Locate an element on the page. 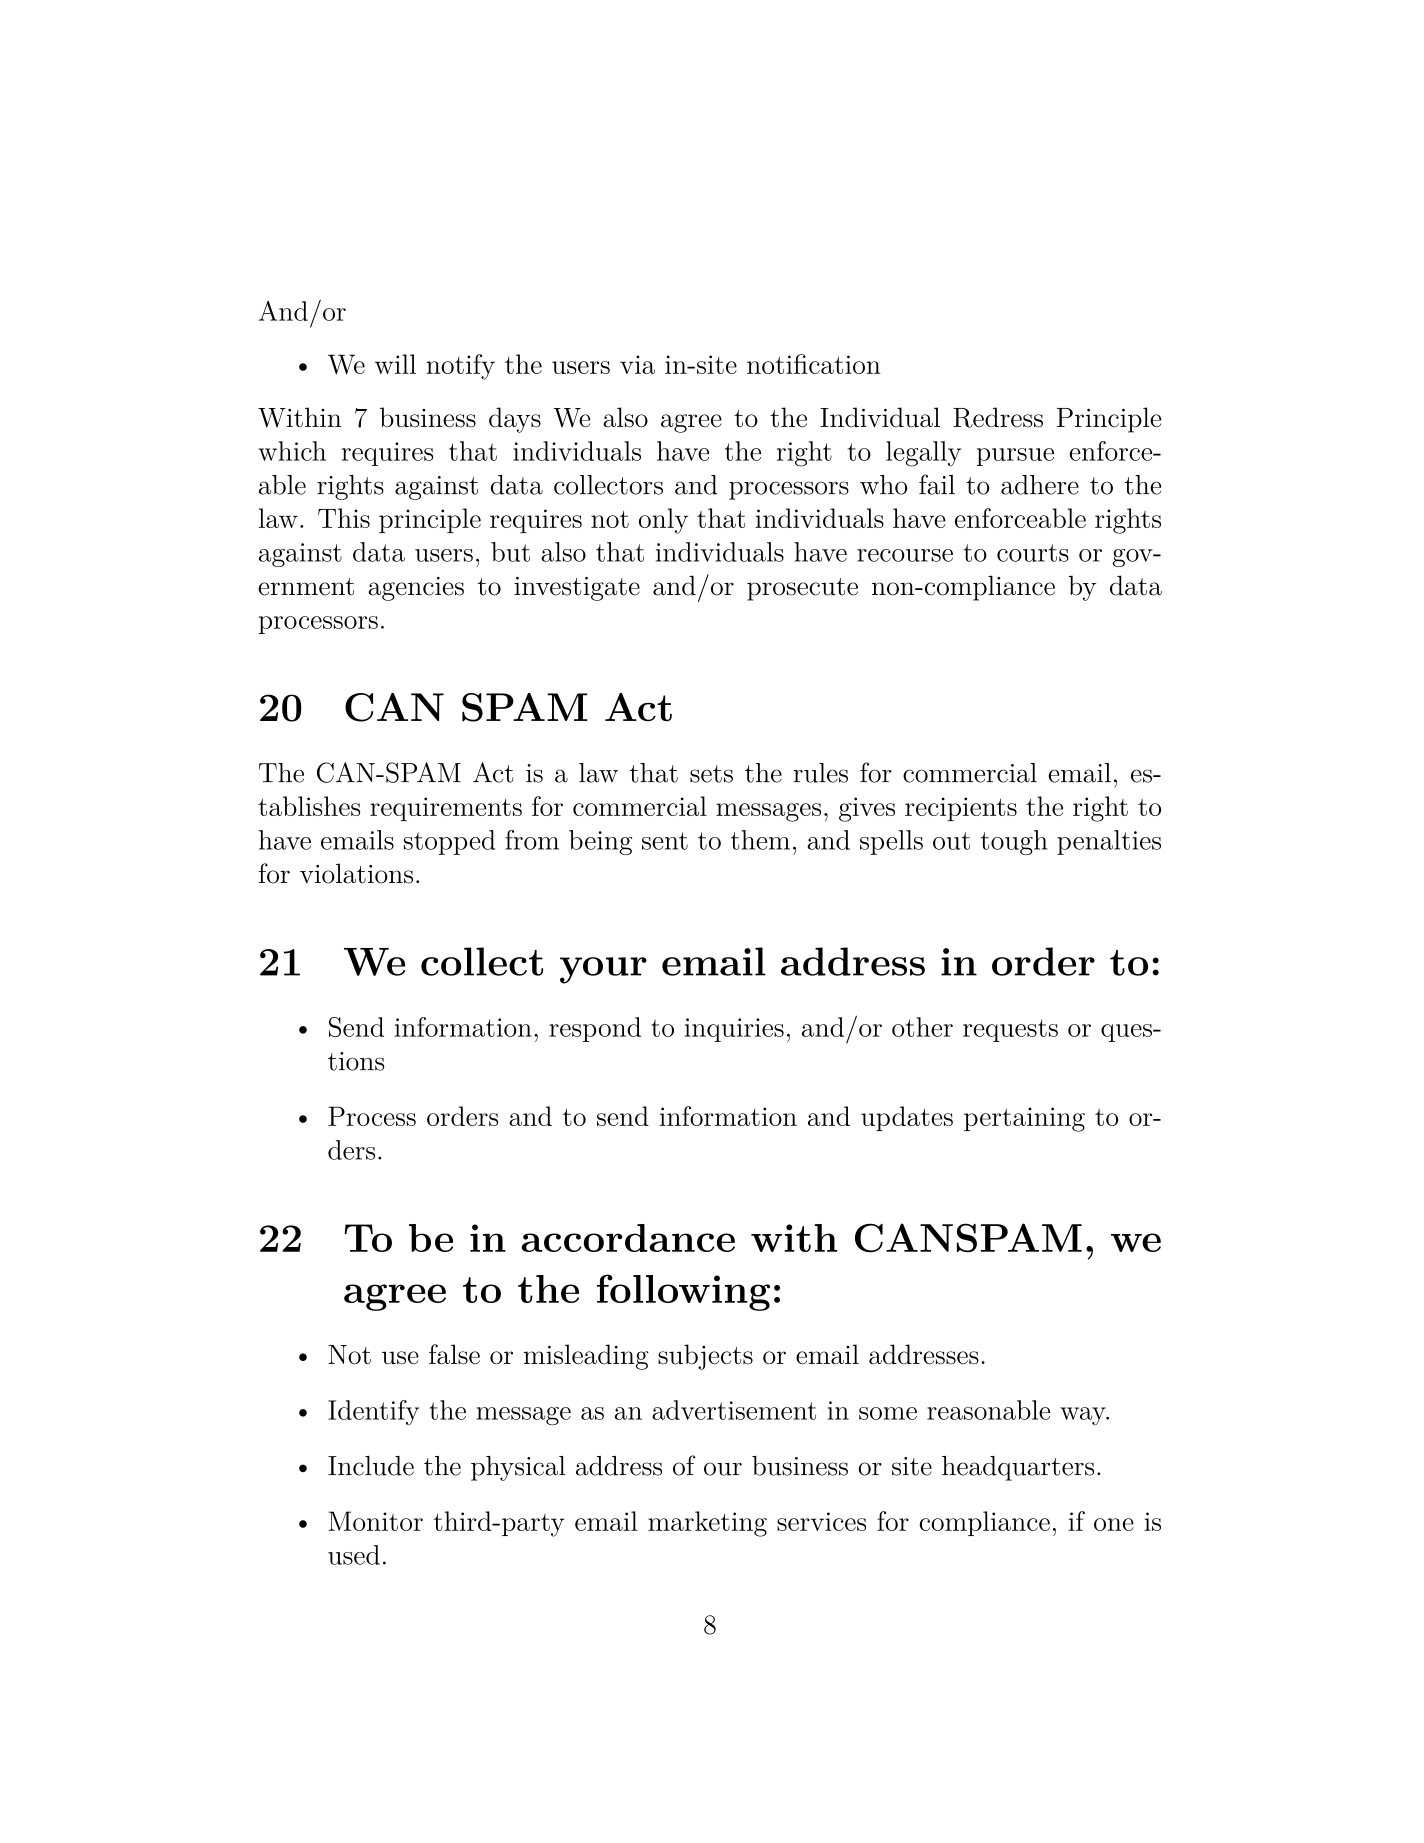 This document has width=1424, height=1843. stopped is located at coordinates (449, 842).
